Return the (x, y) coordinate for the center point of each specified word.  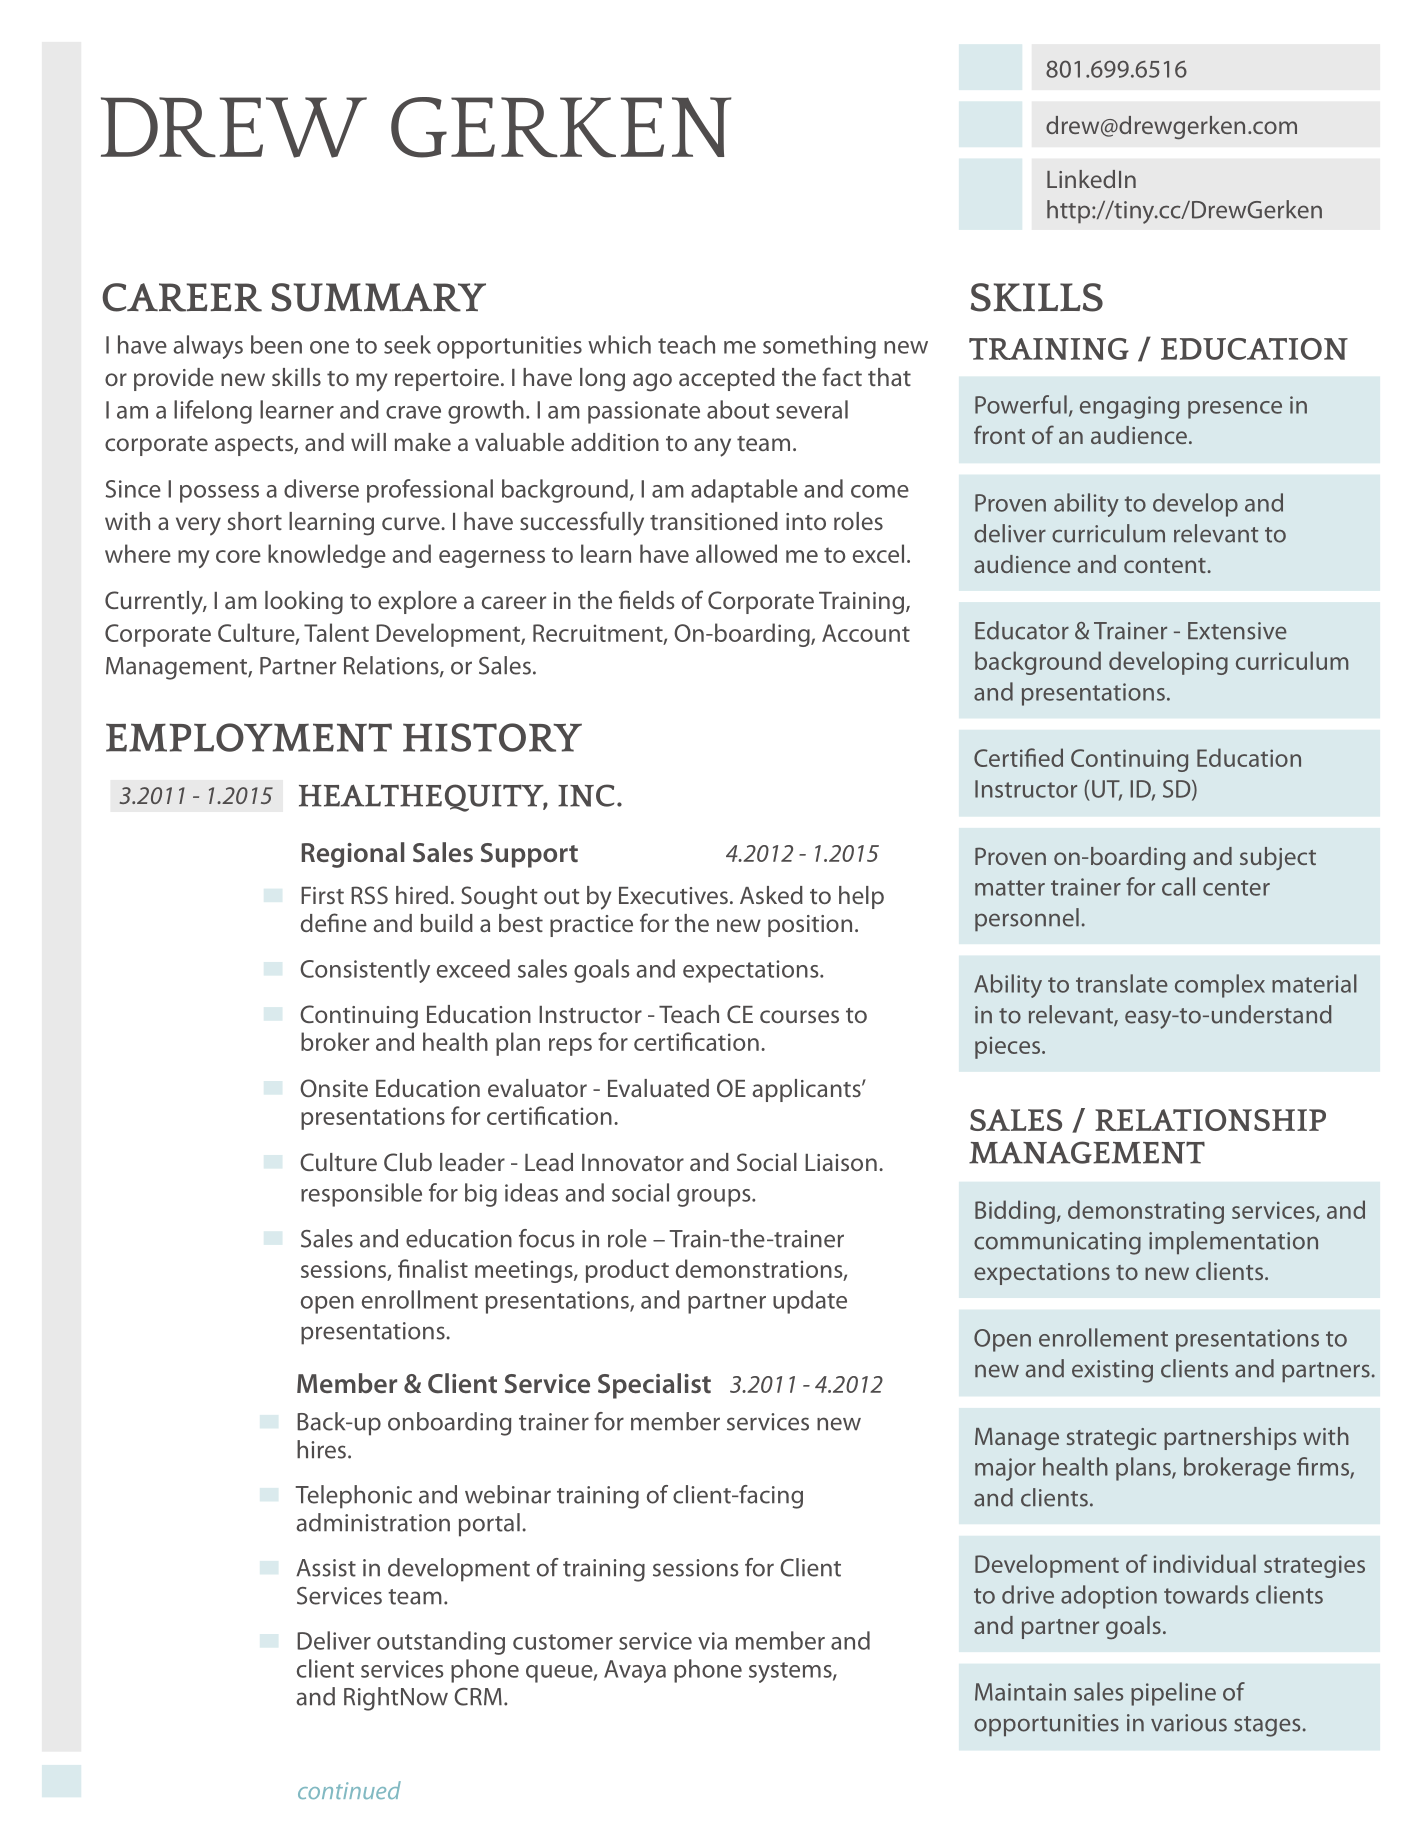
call (1178, 886)
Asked (771, 895)
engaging (1129, 407)
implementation (1233, 1242)
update (810, 1302)
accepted (727, 379)
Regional (353, 855)
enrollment (420, 1299)
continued (349, 1790)
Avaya (635, 1671)
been (276, 344)
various (1189, 1723)
